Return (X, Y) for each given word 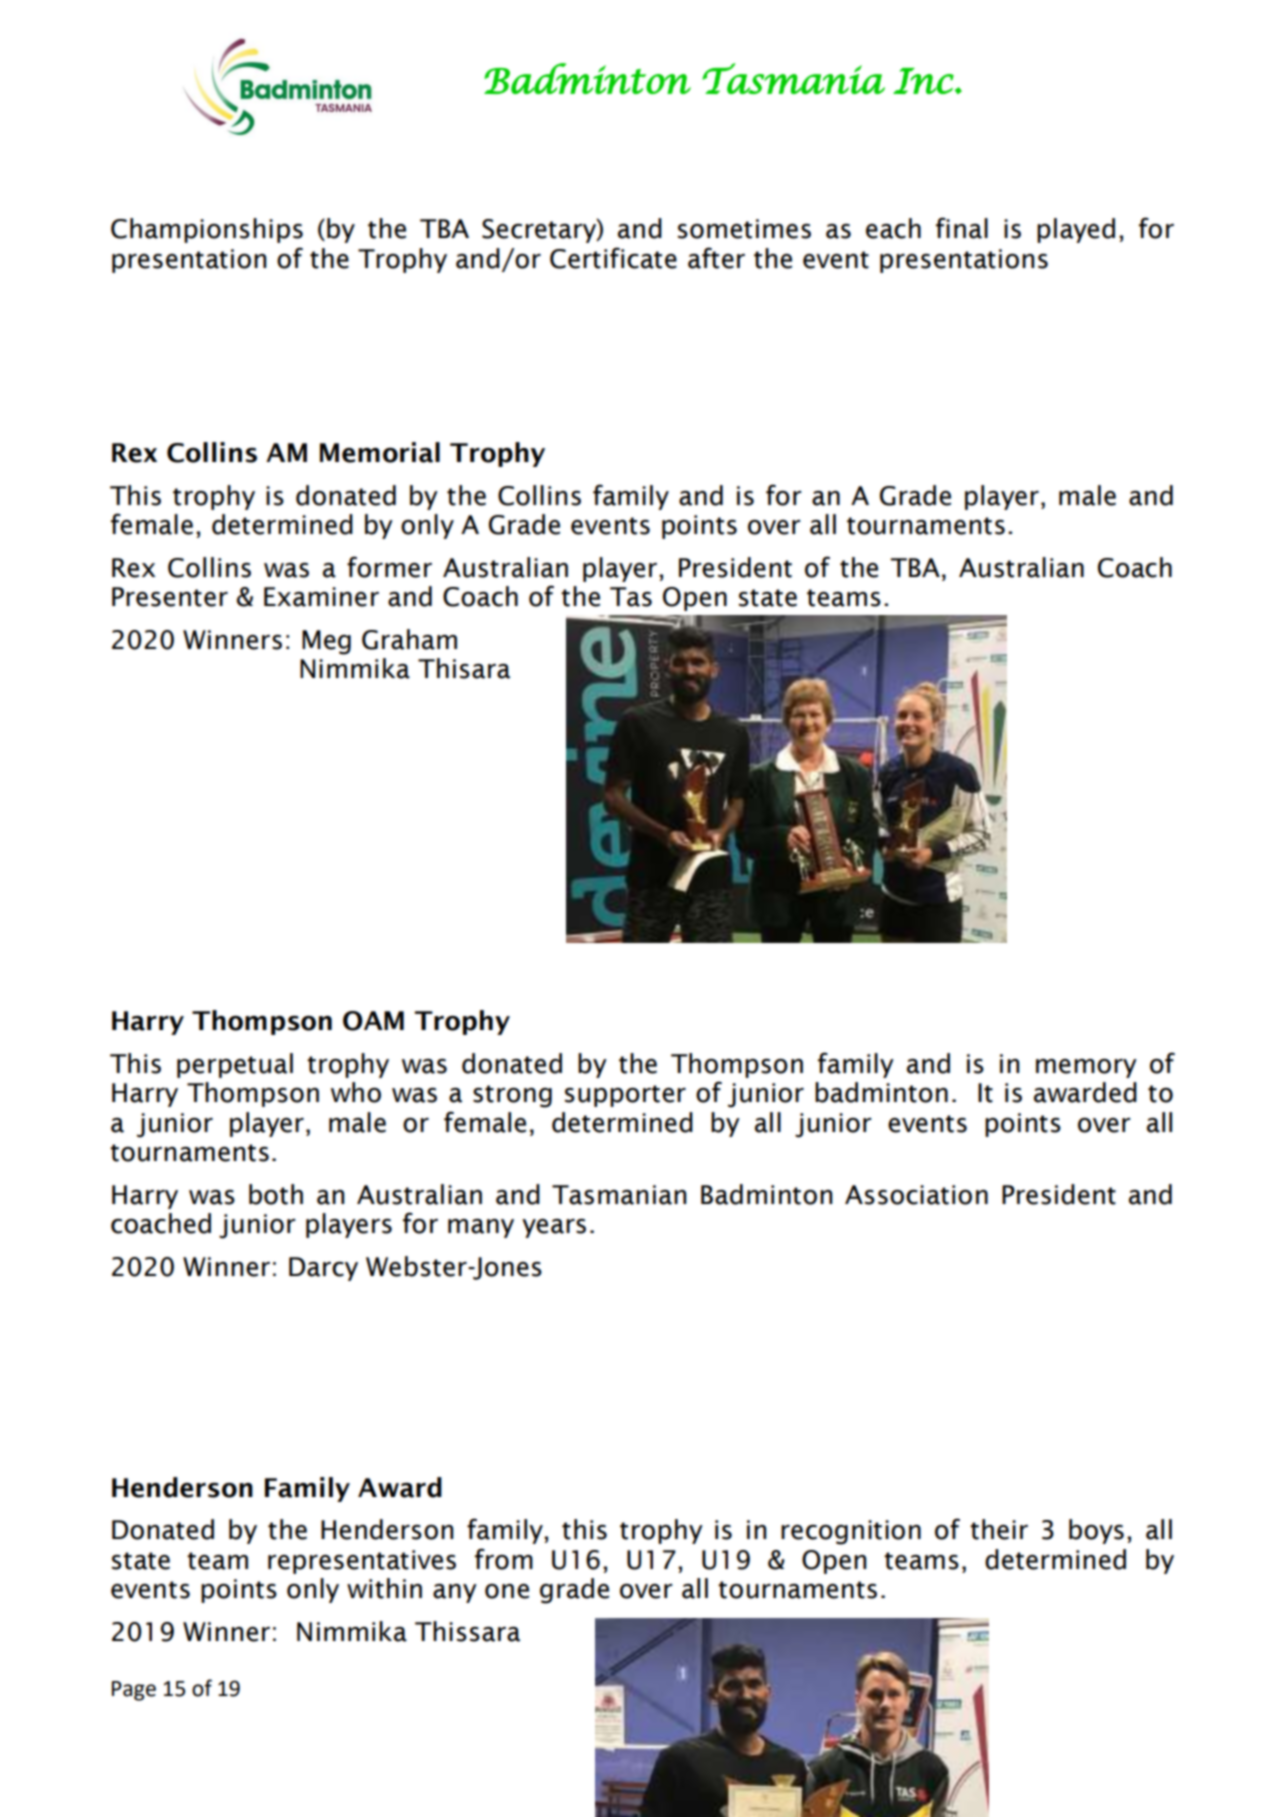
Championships (207, 230)
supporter (625, 1096)
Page (134, 1691)
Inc (924, 81)
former (389, 567)
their (999, 1529)
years (554, 1228)
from (504, 1559)
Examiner (321, 597)
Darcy (323, 1269)
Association (916, 1195)
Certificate (613, 258)
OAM (373, 1021)
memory (1086, 1068)
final (962, 228)
